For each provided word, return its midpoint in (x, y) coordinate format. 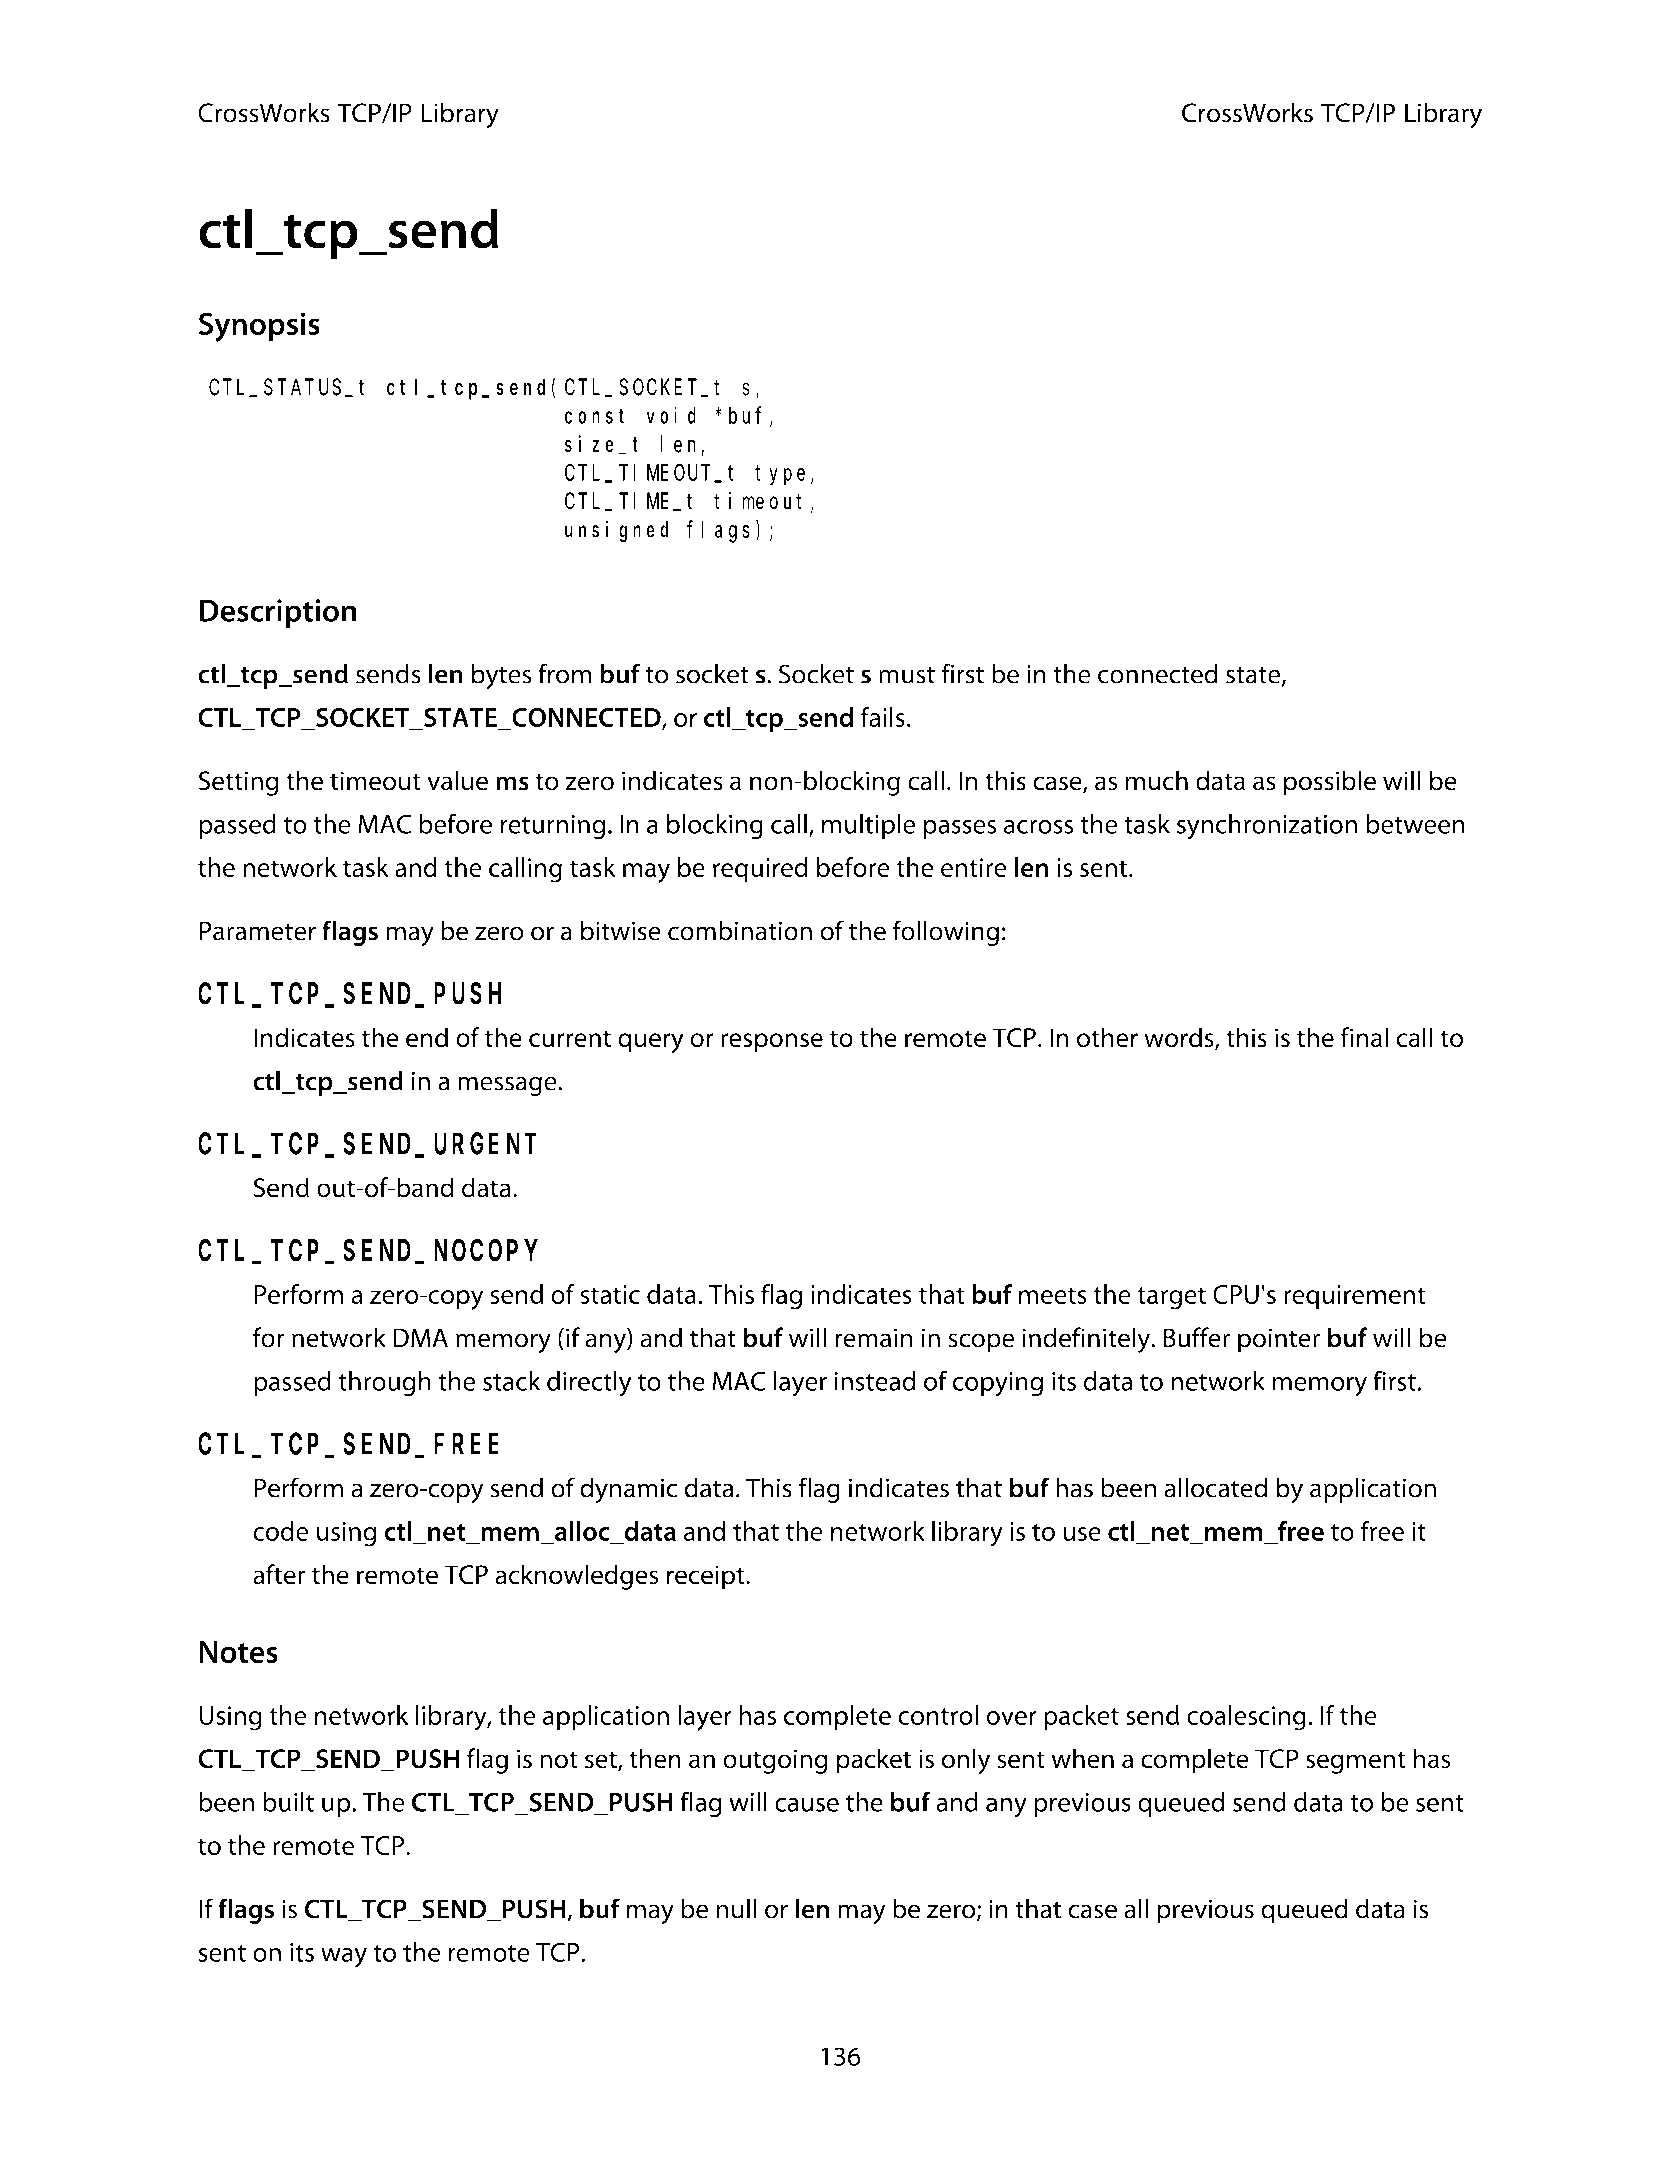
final (1364, 1037)
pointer (1279, 1340)
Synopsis (259, 327)
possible (1330, 783)
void (671, 415)
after (279, 1574)
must (907, 675)
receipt (707, 1577)
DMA (420, 1338)
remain (874, 1338)
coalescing (1246, 1718)
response (772, 1043)
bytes (501, 676)
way (344, 1958)
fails (883, 717)
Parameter (257, 931)
